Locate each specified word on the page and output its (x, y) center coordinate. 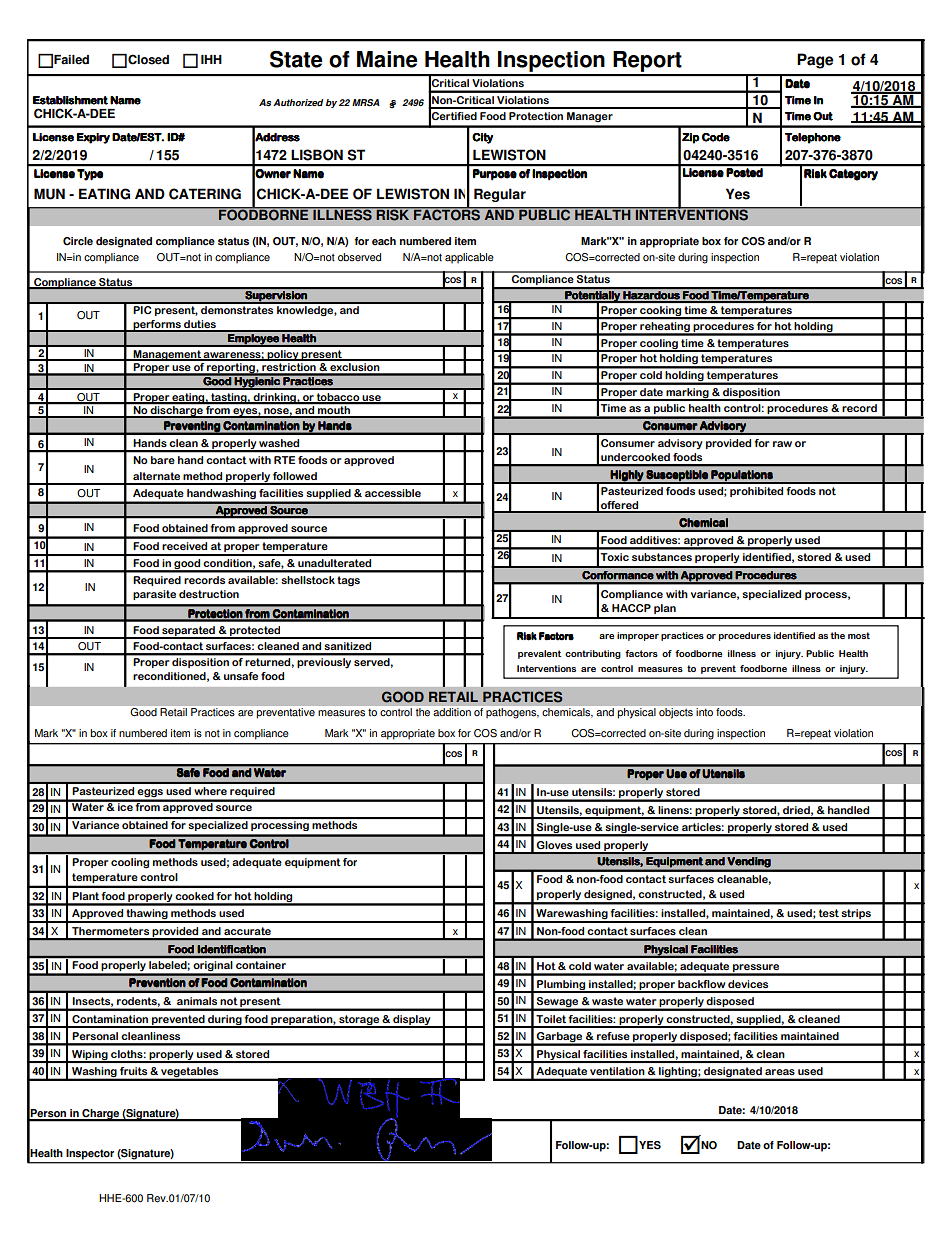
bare (163, 460)
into (704, 712)
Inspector (90, 1154)
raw (782, 444)
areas (780, 1072)
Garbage (560, 1038)
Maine (387, 59)
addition (452, 712)
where (210, 791)
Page (815, 61)
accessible (393, 493)
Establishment (70, 100)
